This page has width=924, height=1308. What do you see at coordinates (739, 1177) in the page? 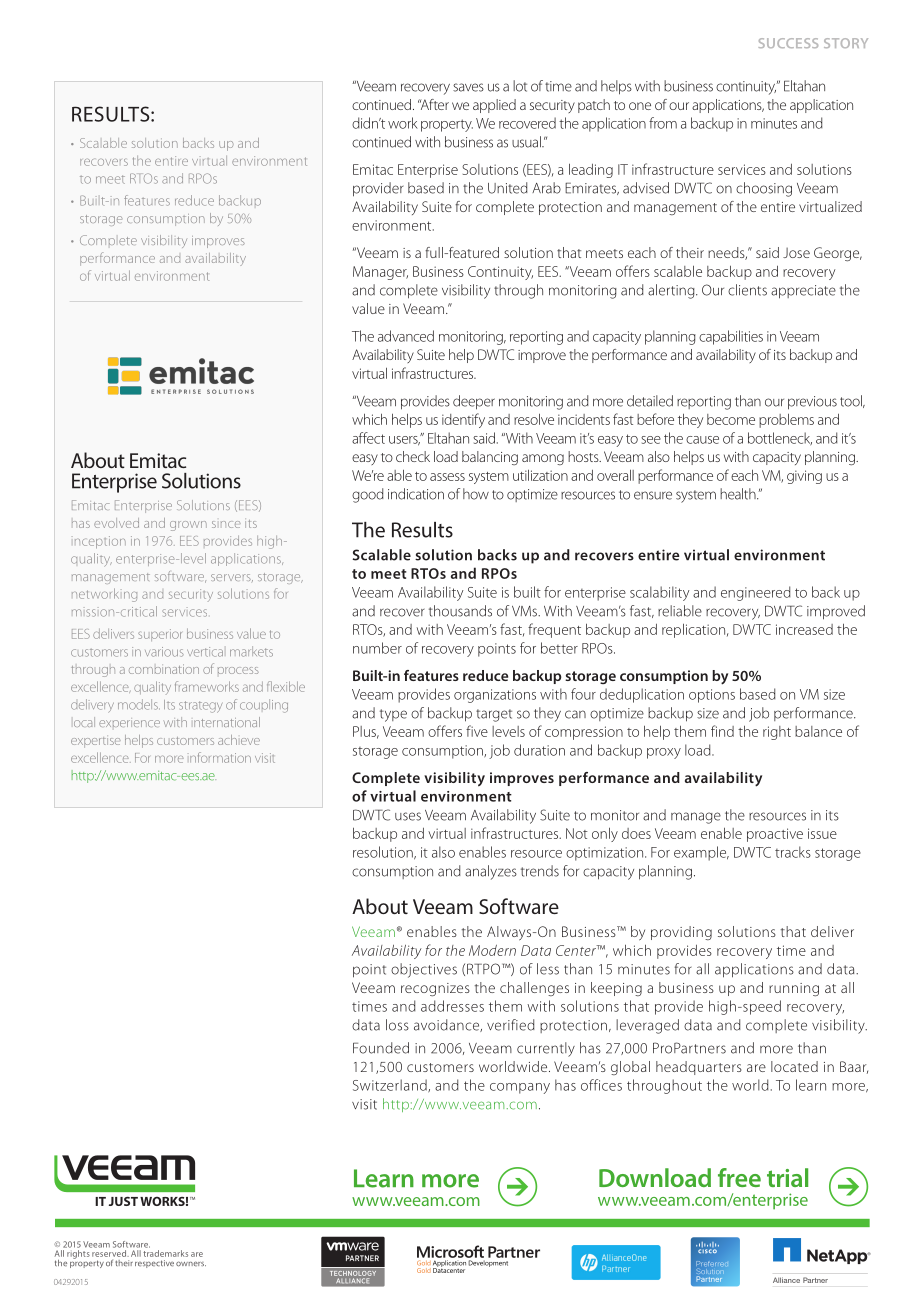
I see `free` at bounding box center [739, 1177].
